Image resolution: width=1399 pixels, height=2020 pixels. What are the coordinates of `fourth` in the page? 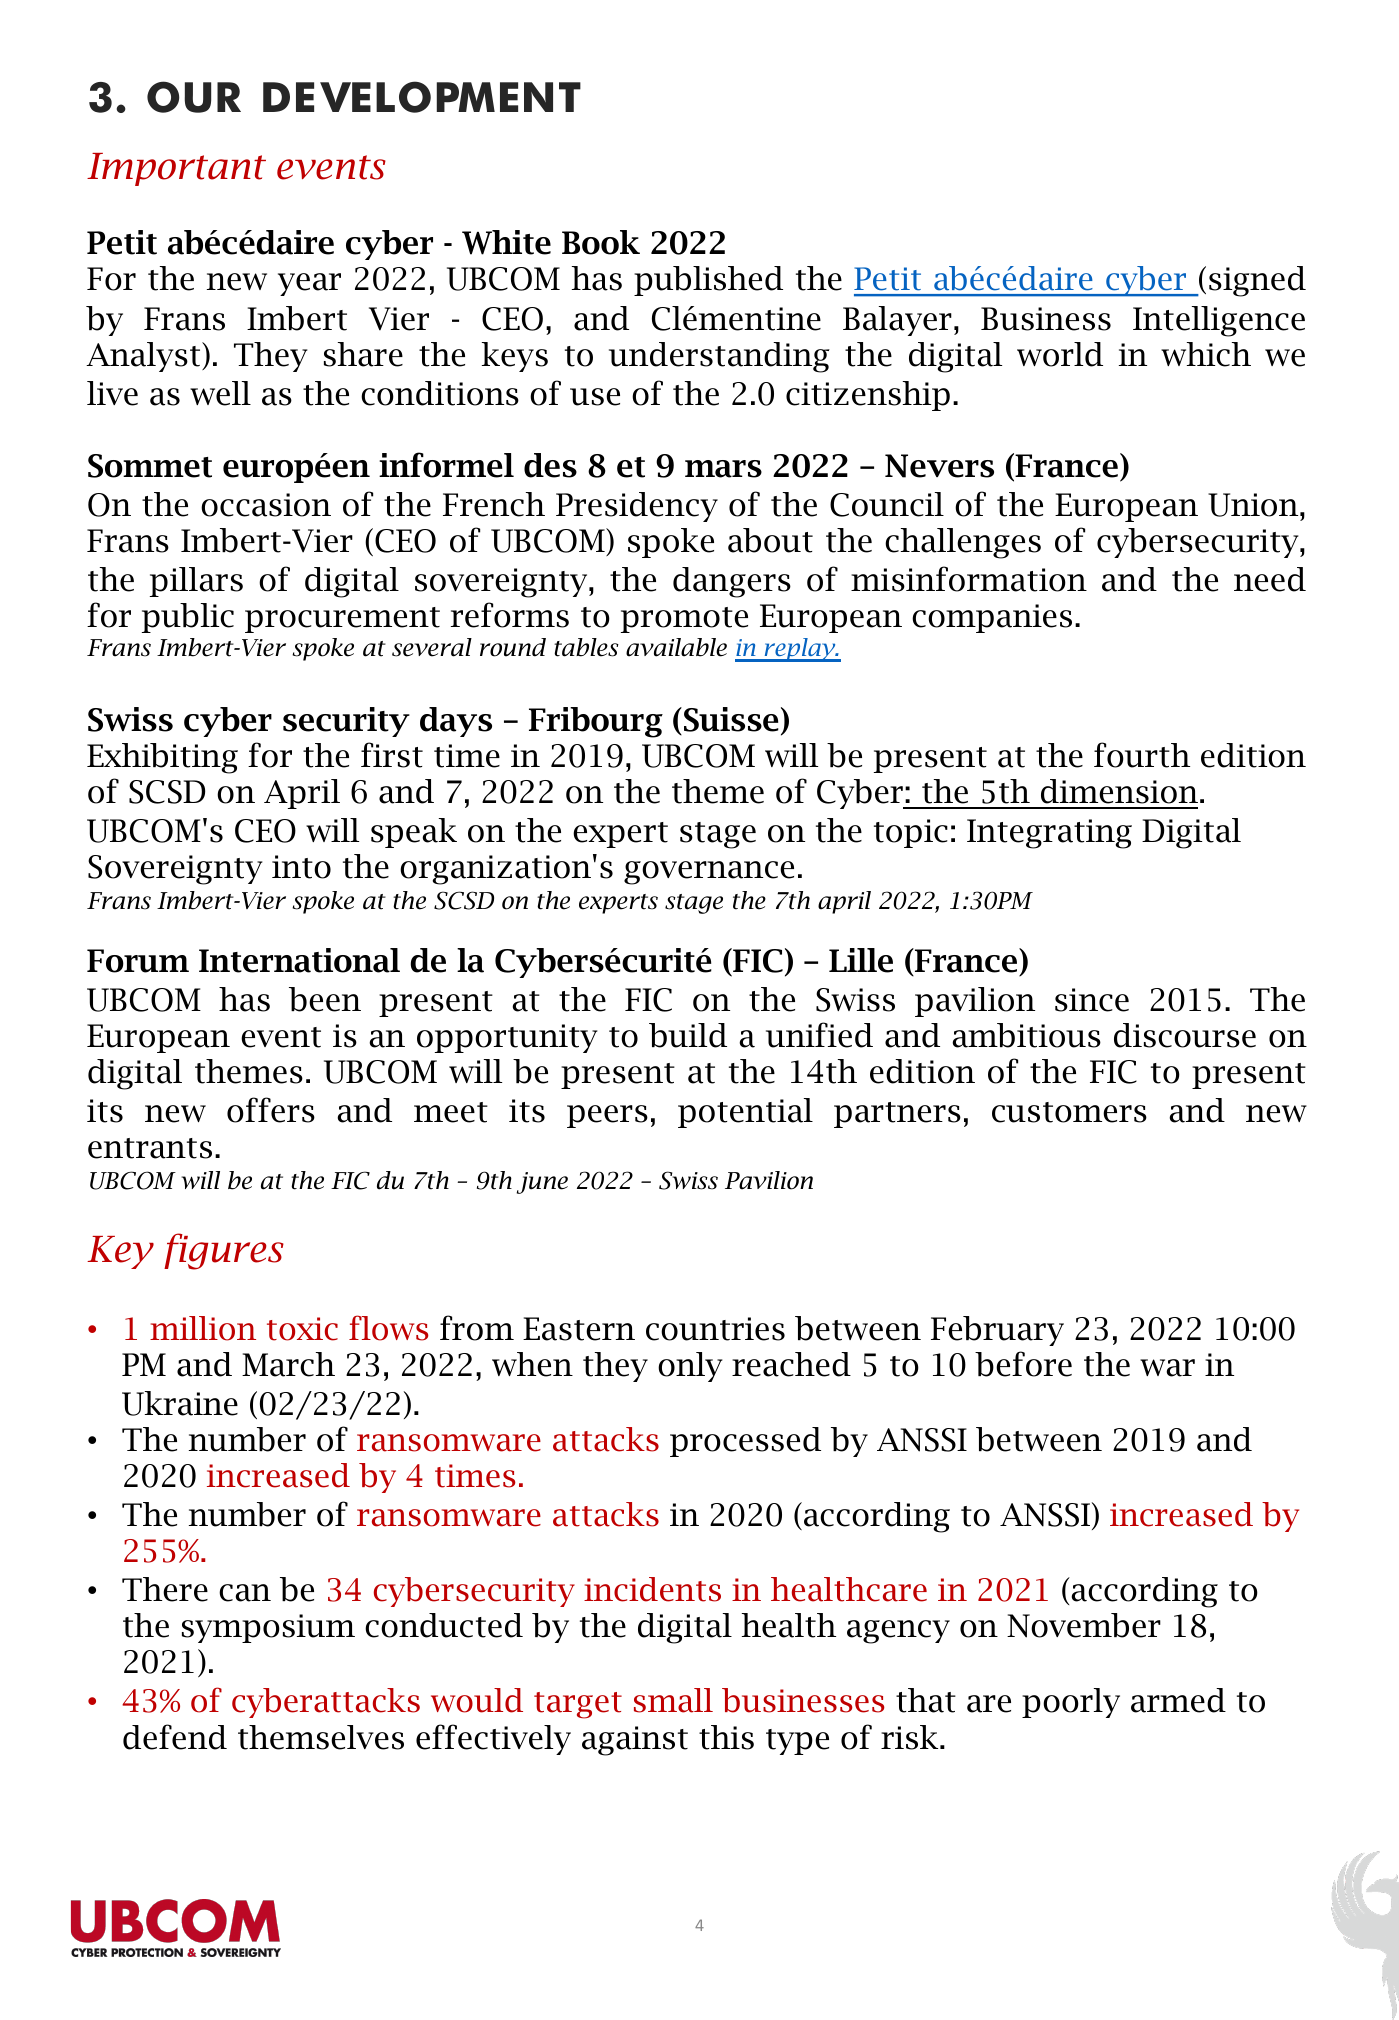 It's located at (1142, 755).
